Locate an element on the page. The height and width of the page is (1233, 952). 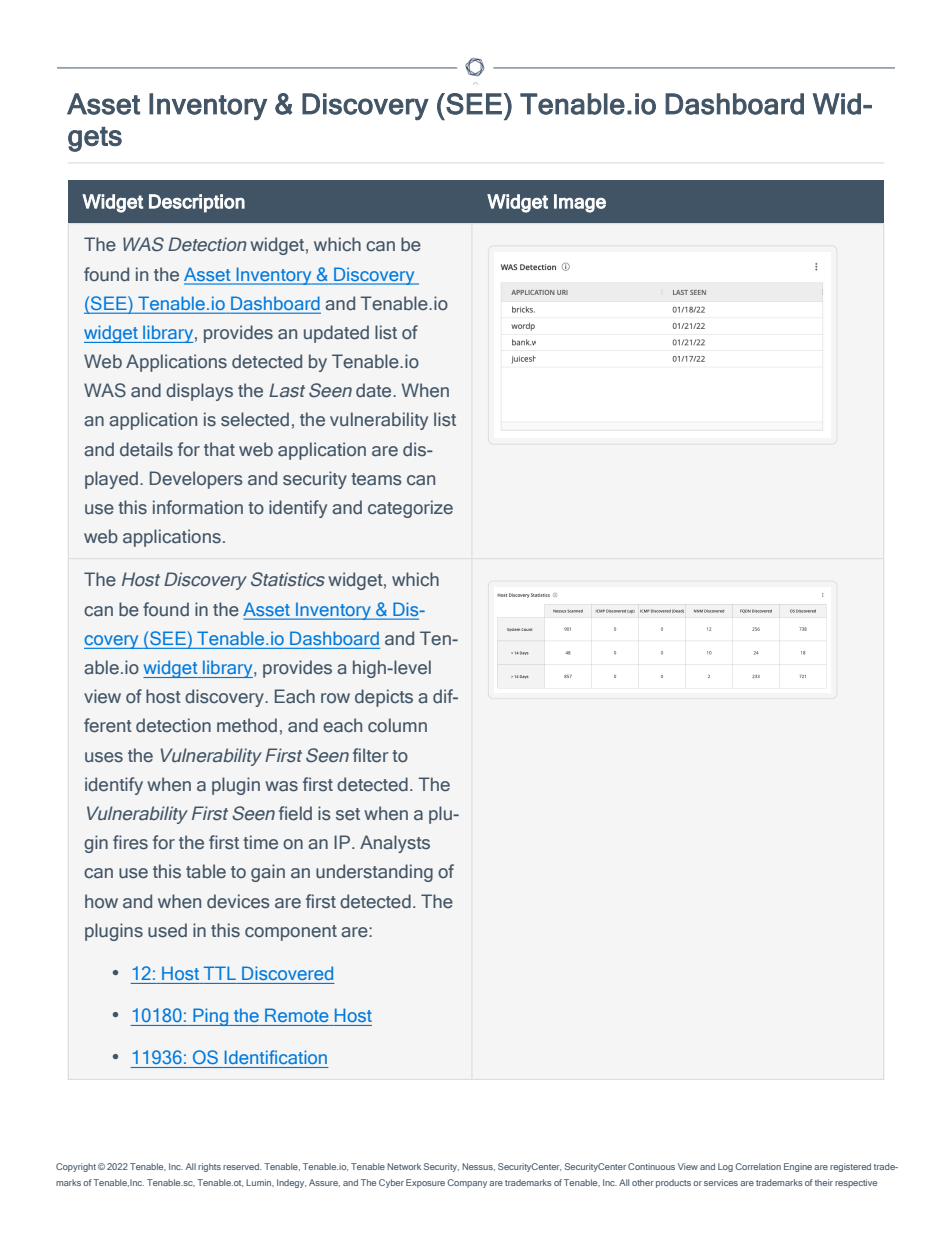
categorize is located at coordinates (410, 509).
